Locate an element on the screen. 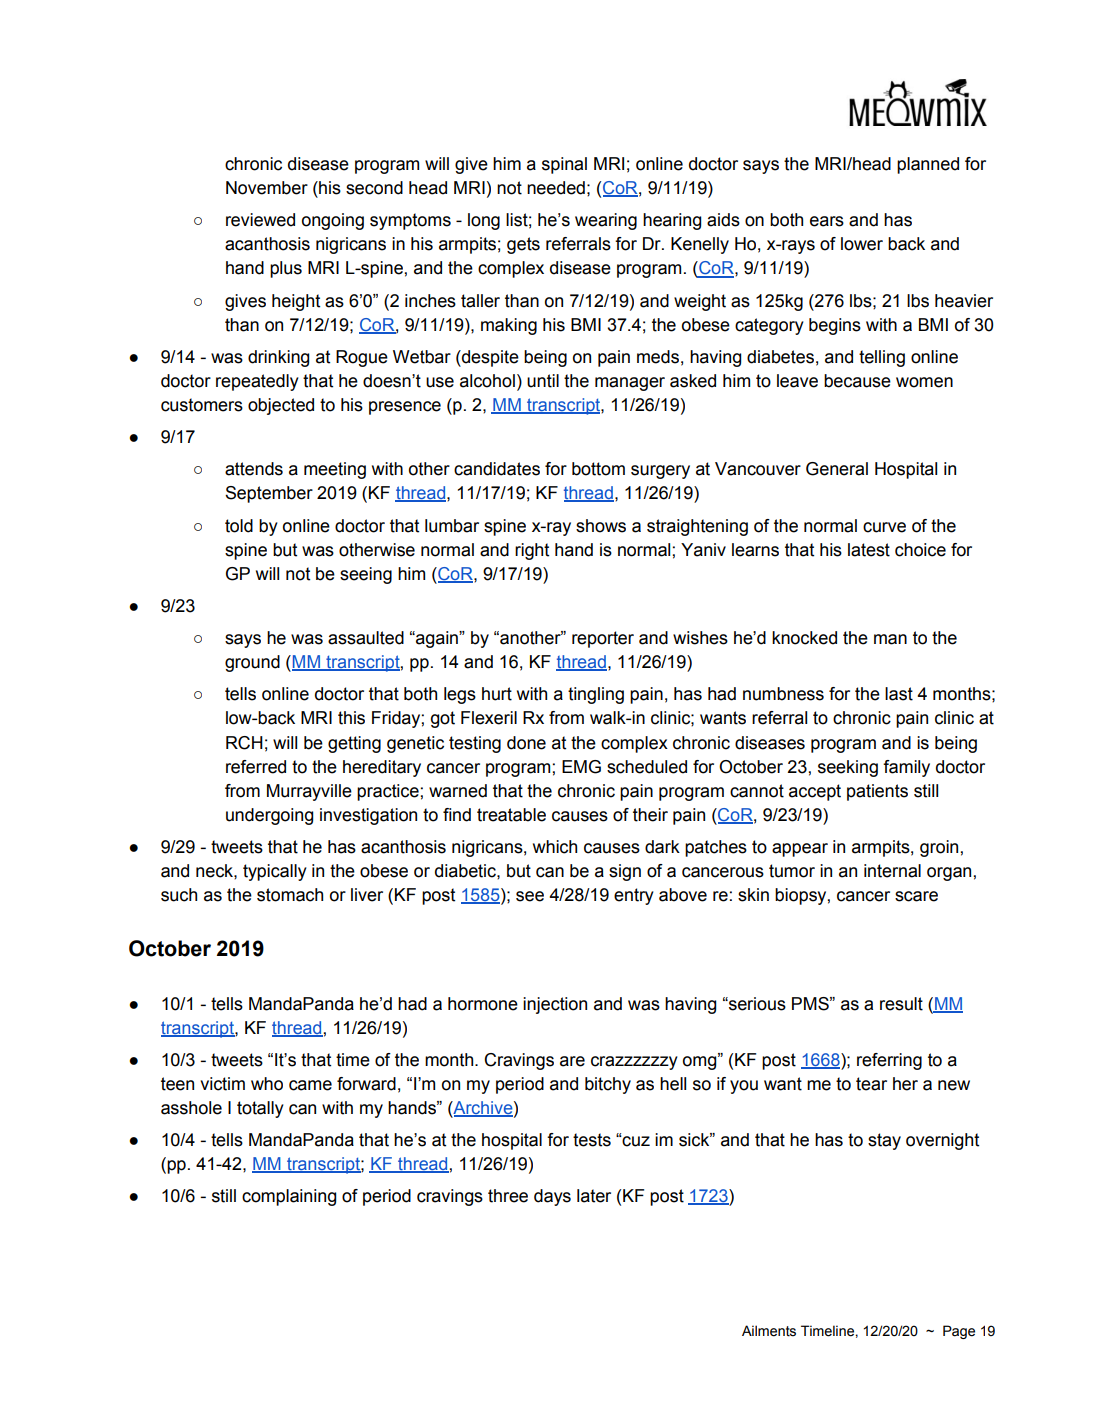  Page is located at coordinates (959, 1332).
